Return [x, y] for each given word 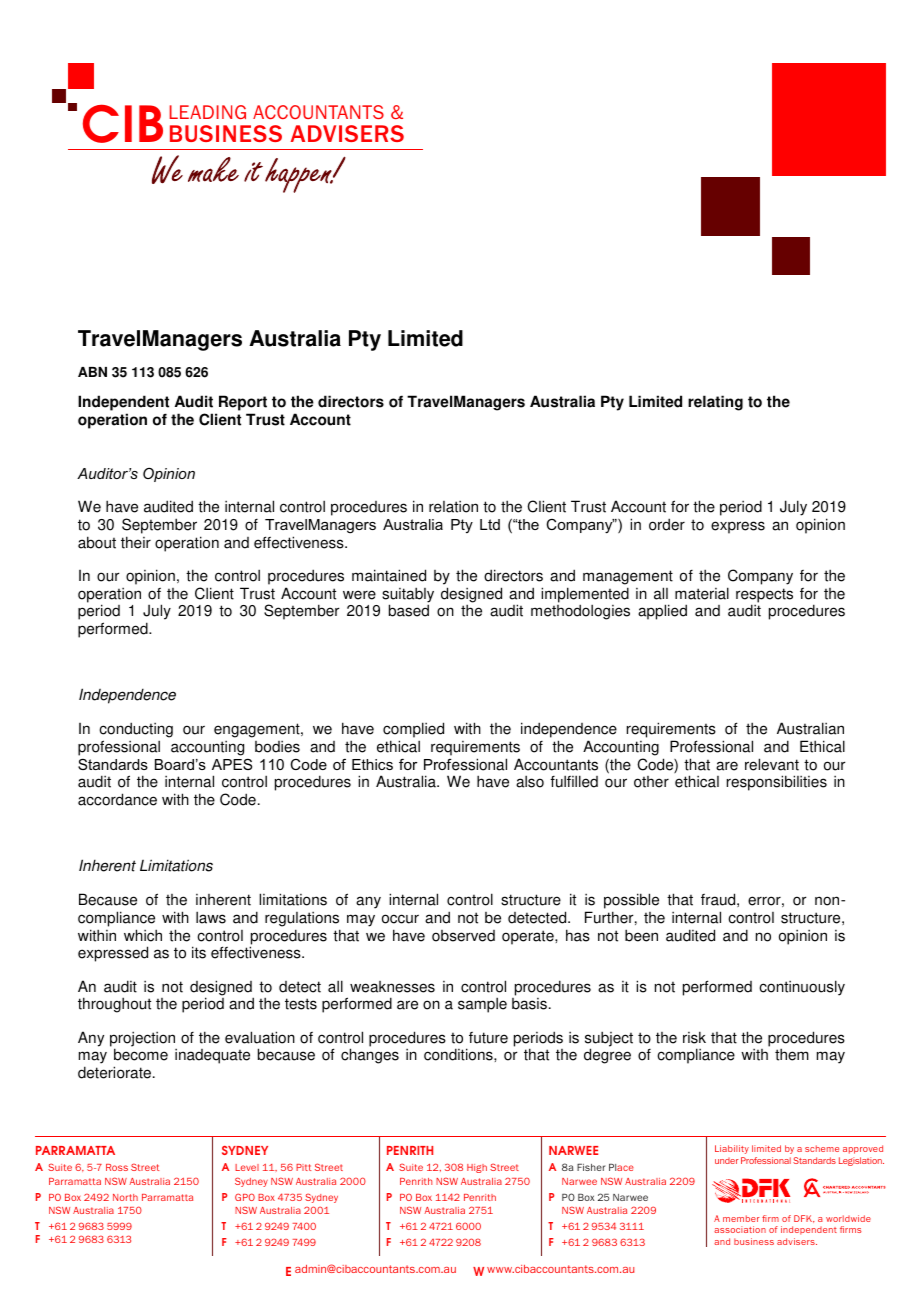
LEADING [208, 112]
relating [715, 403]
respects [764, 596]
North [125, 1197]
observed [463, 936]
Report [243, 404]
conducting [136, 730]
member [741, 1218]
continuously [802, 988]
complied [413, 730]
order [667, 524]
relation [453, 507]
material [702, 593]
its [199, 952]
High [477, 1168]
